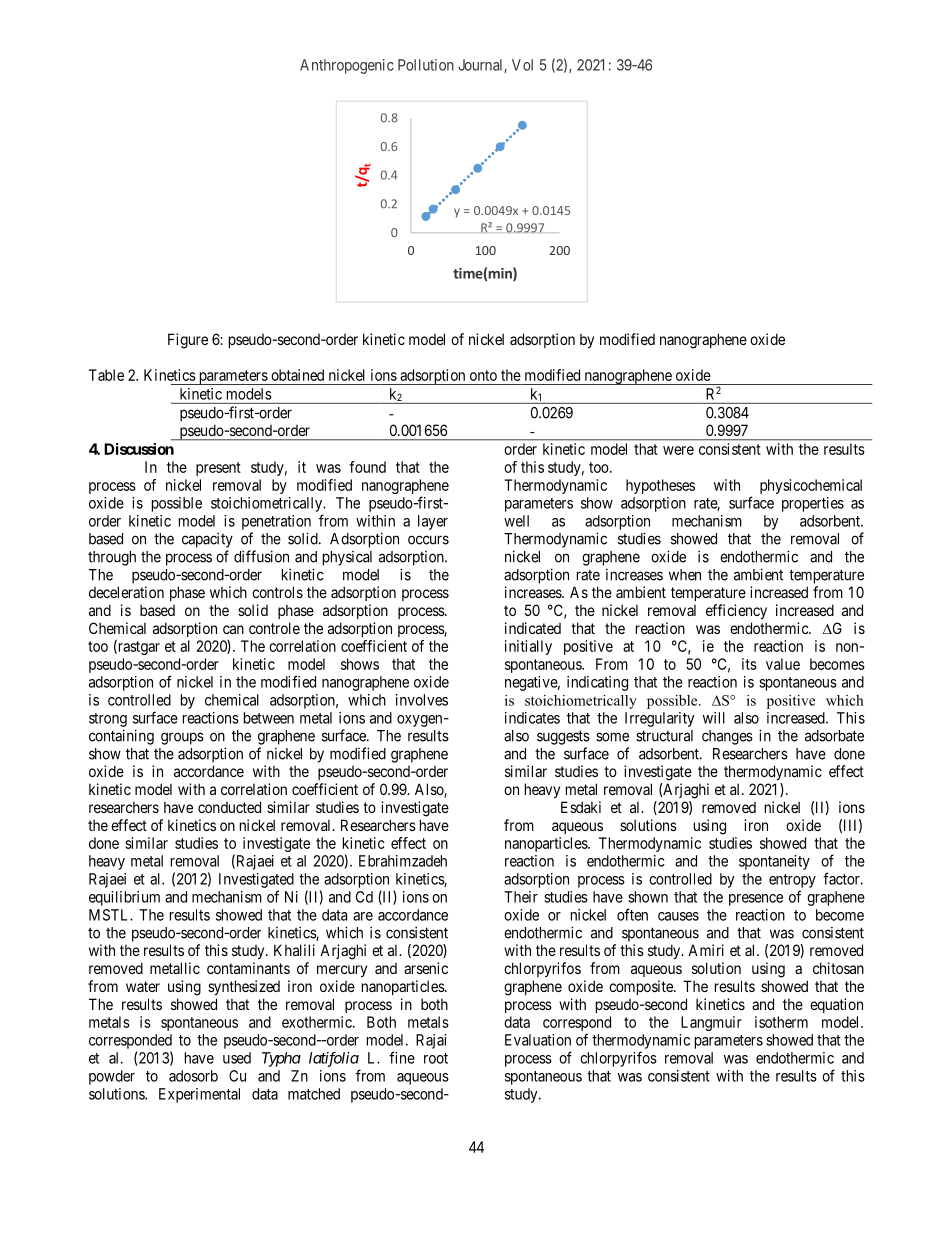 Image resolution: width=952 pixels, height=1233 pixels. I want to click on onto, so click(483, 375).
